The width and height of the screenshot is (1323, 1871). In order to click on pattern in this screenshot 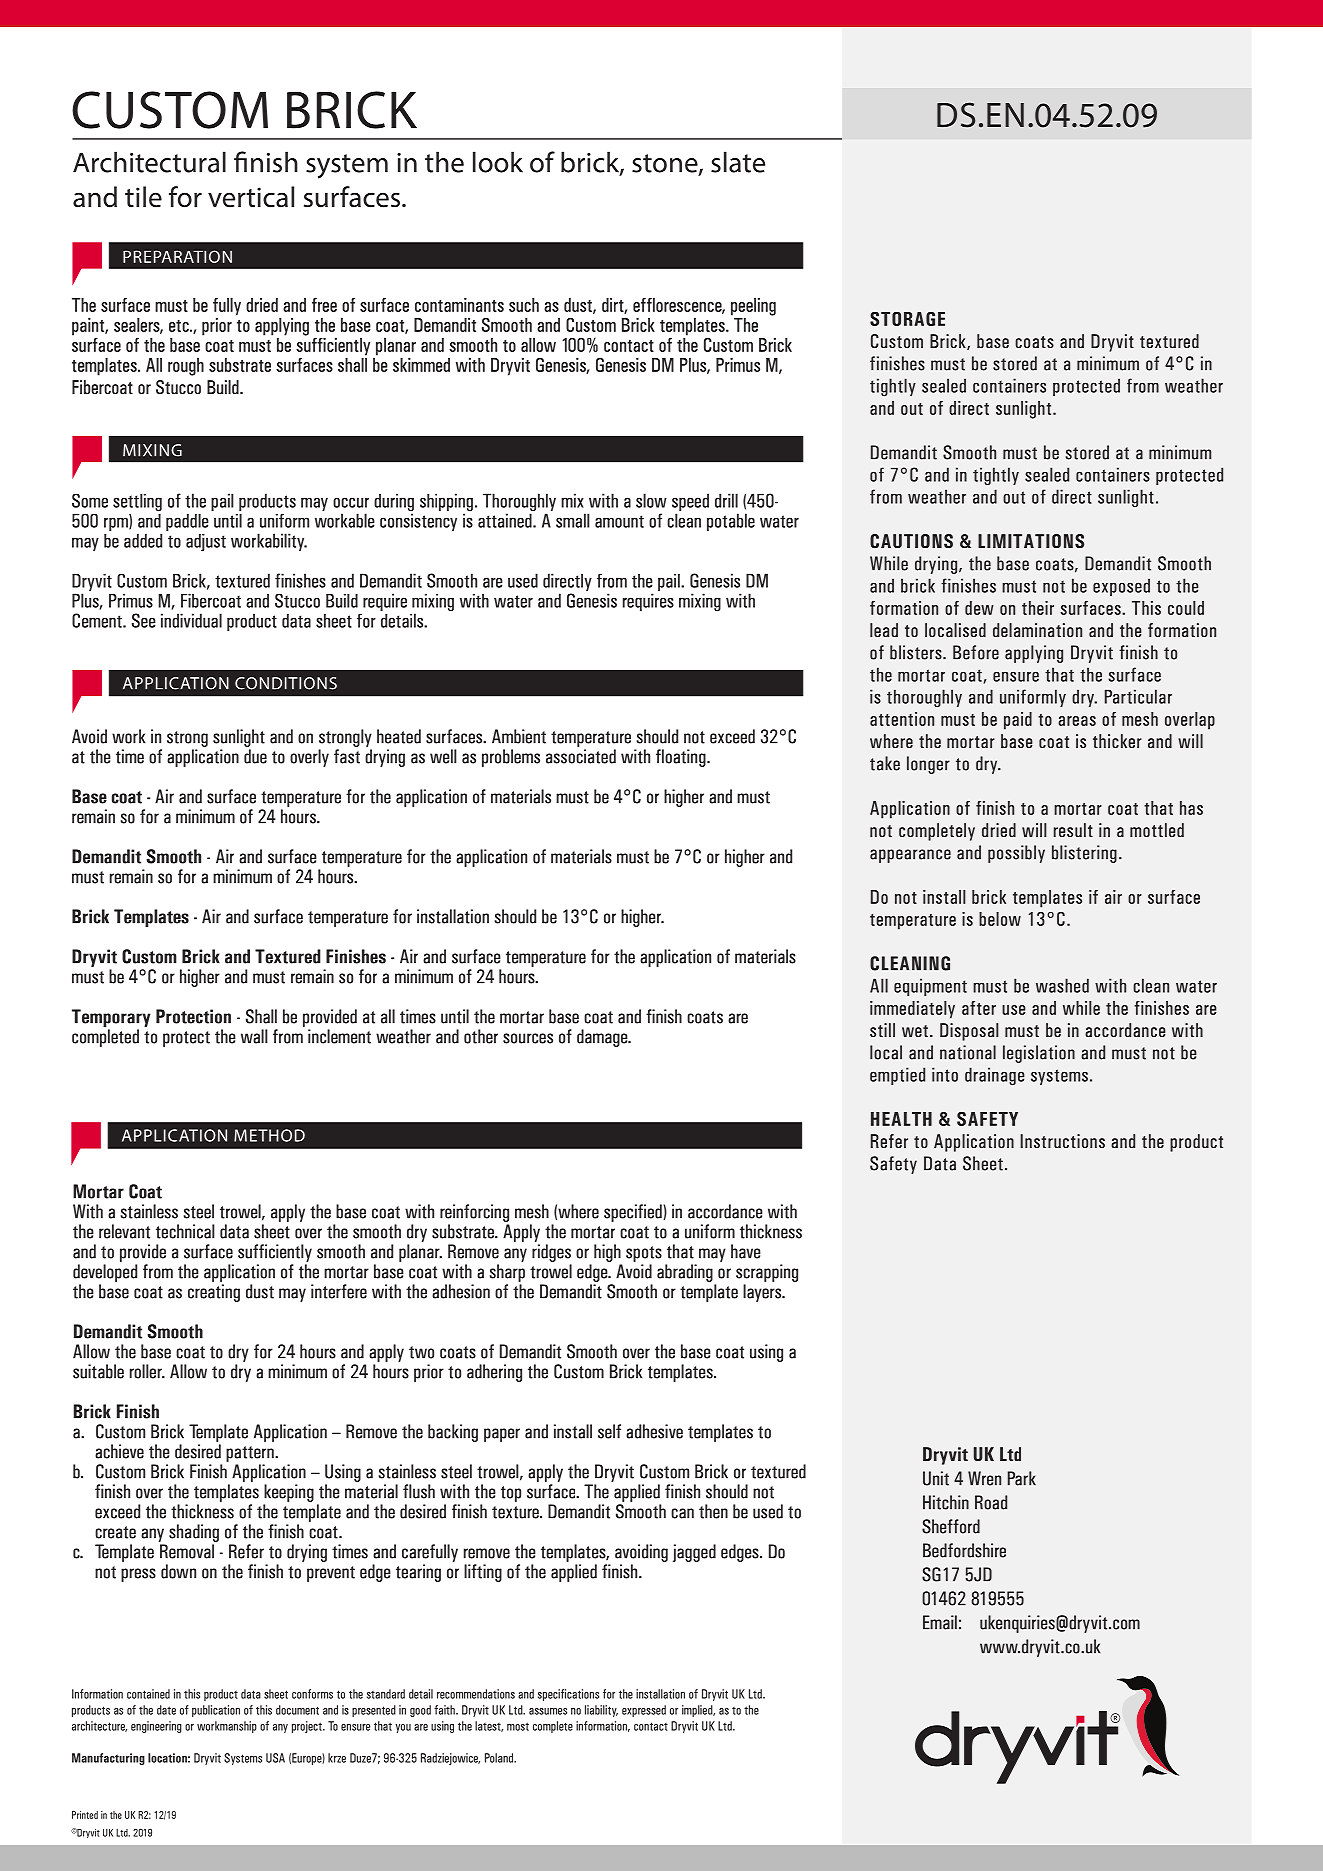, I will do `click(251, 1454)`.
